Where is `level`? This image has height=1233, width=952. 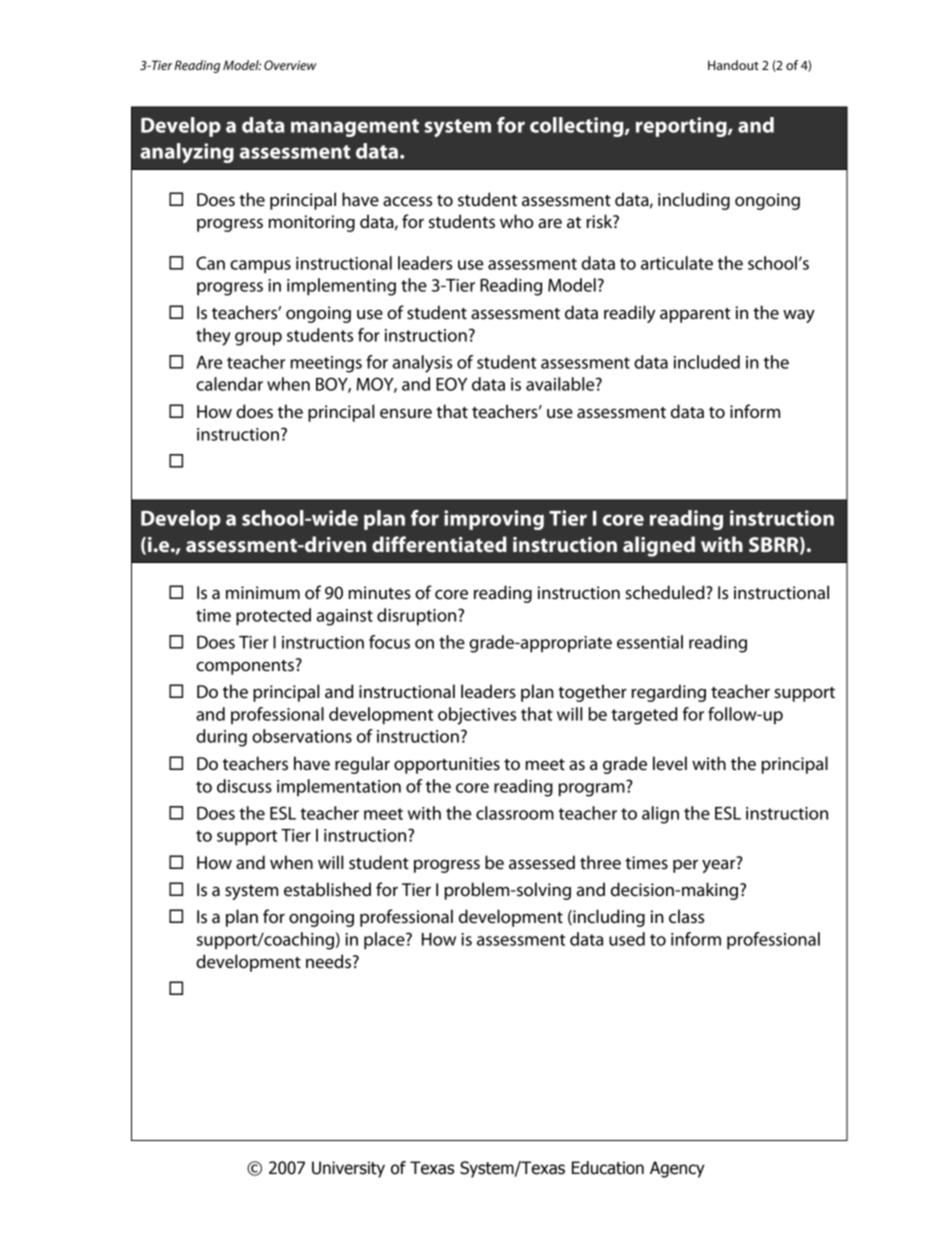 level is located at coordinates (670, 763).
